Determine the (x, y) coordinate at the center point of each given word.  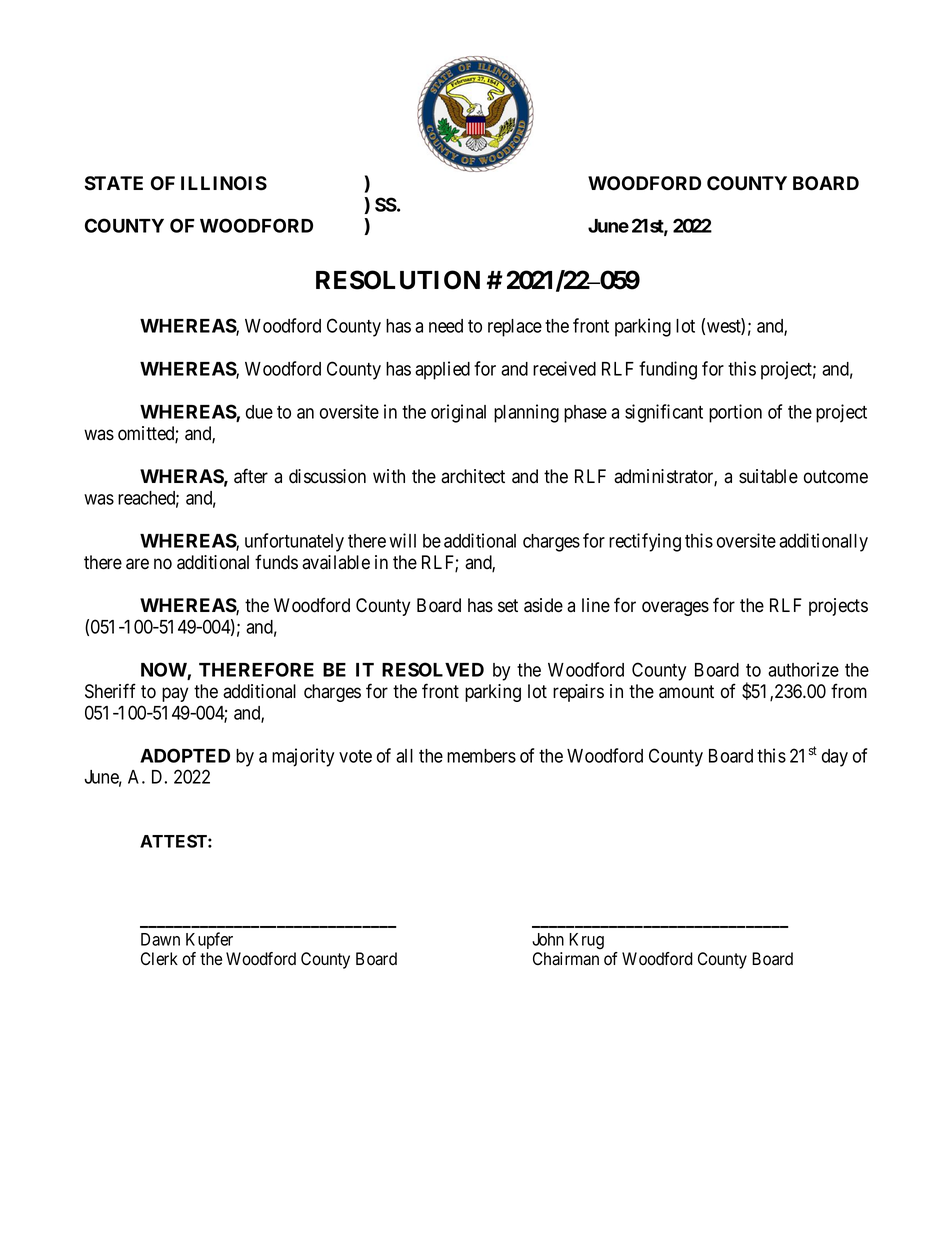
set (508, 606)
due (259, 412)
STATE (114, 183)
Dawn (160, 939)
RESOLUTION (398, 280)
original (458, 413)
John (548, 939)
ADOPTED (185, 755)
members (481, 756)
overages (675, 608)
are (137, 564)
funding (668, 370)
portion (735, 413)
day (835, 758)
